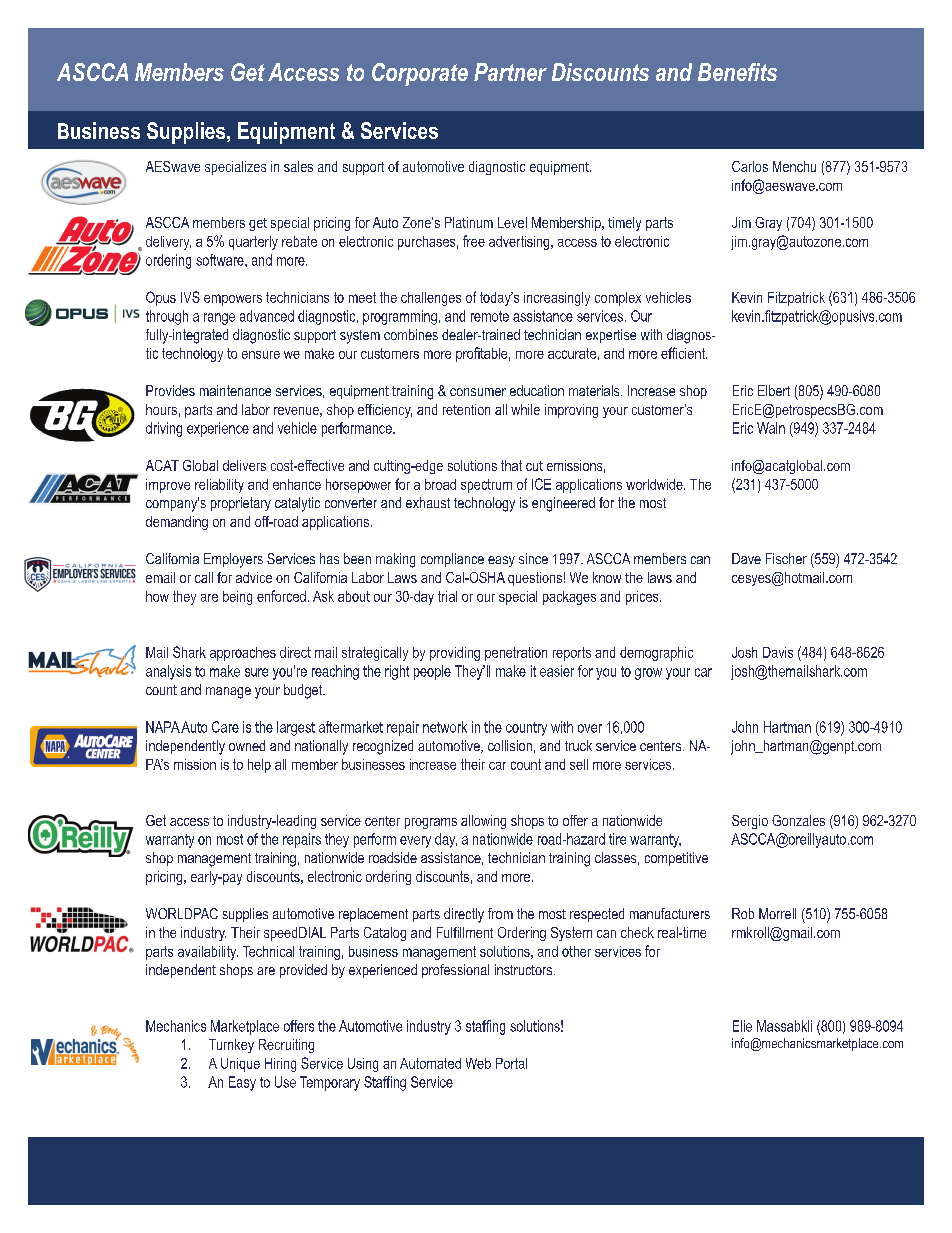 The width and height of the screenshot is (952, 1233). I want to click on Turnkey, so click(231, 1046).
